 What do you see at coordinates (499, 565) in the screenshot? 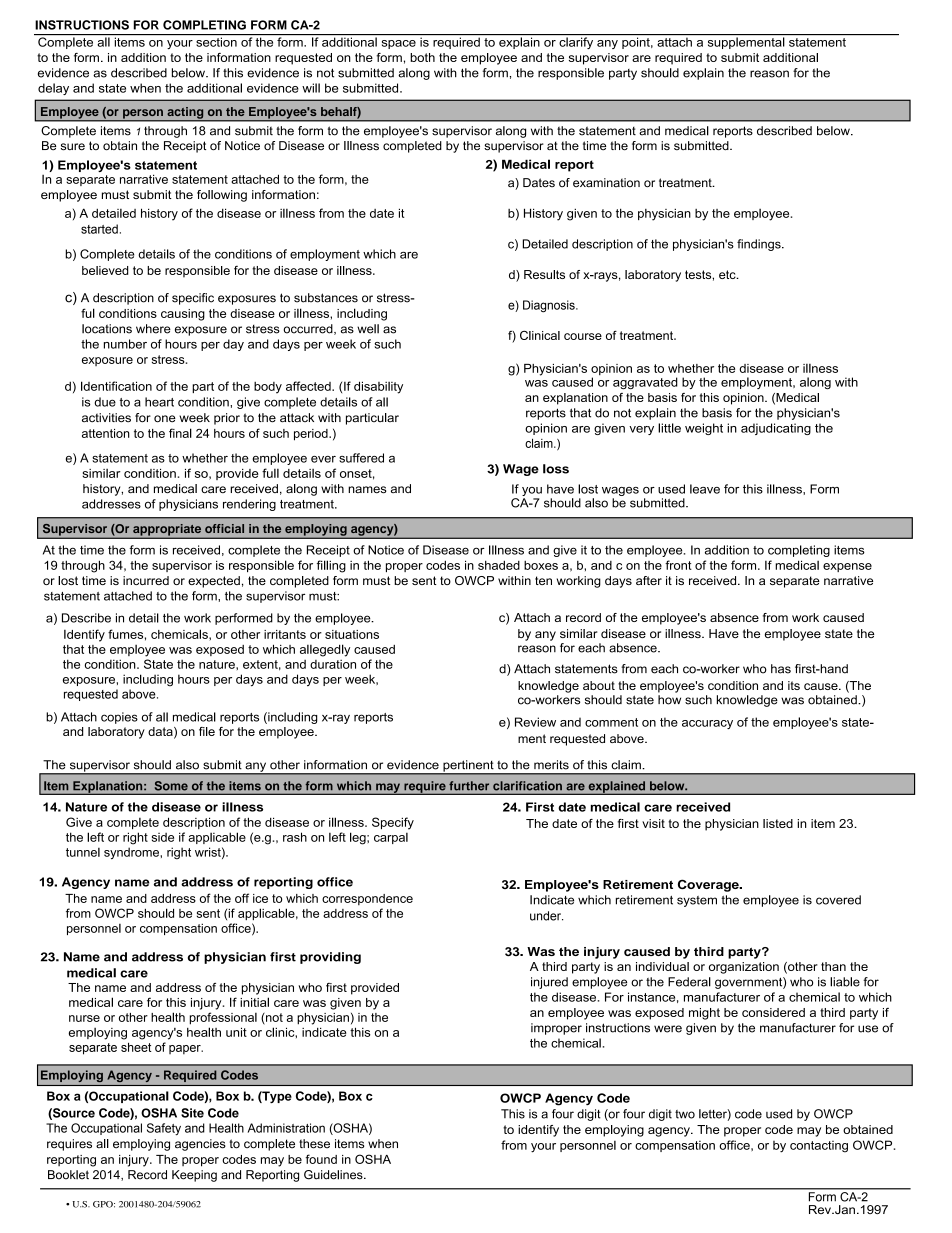
I see `shaded` at bounding box center [499, 565].
